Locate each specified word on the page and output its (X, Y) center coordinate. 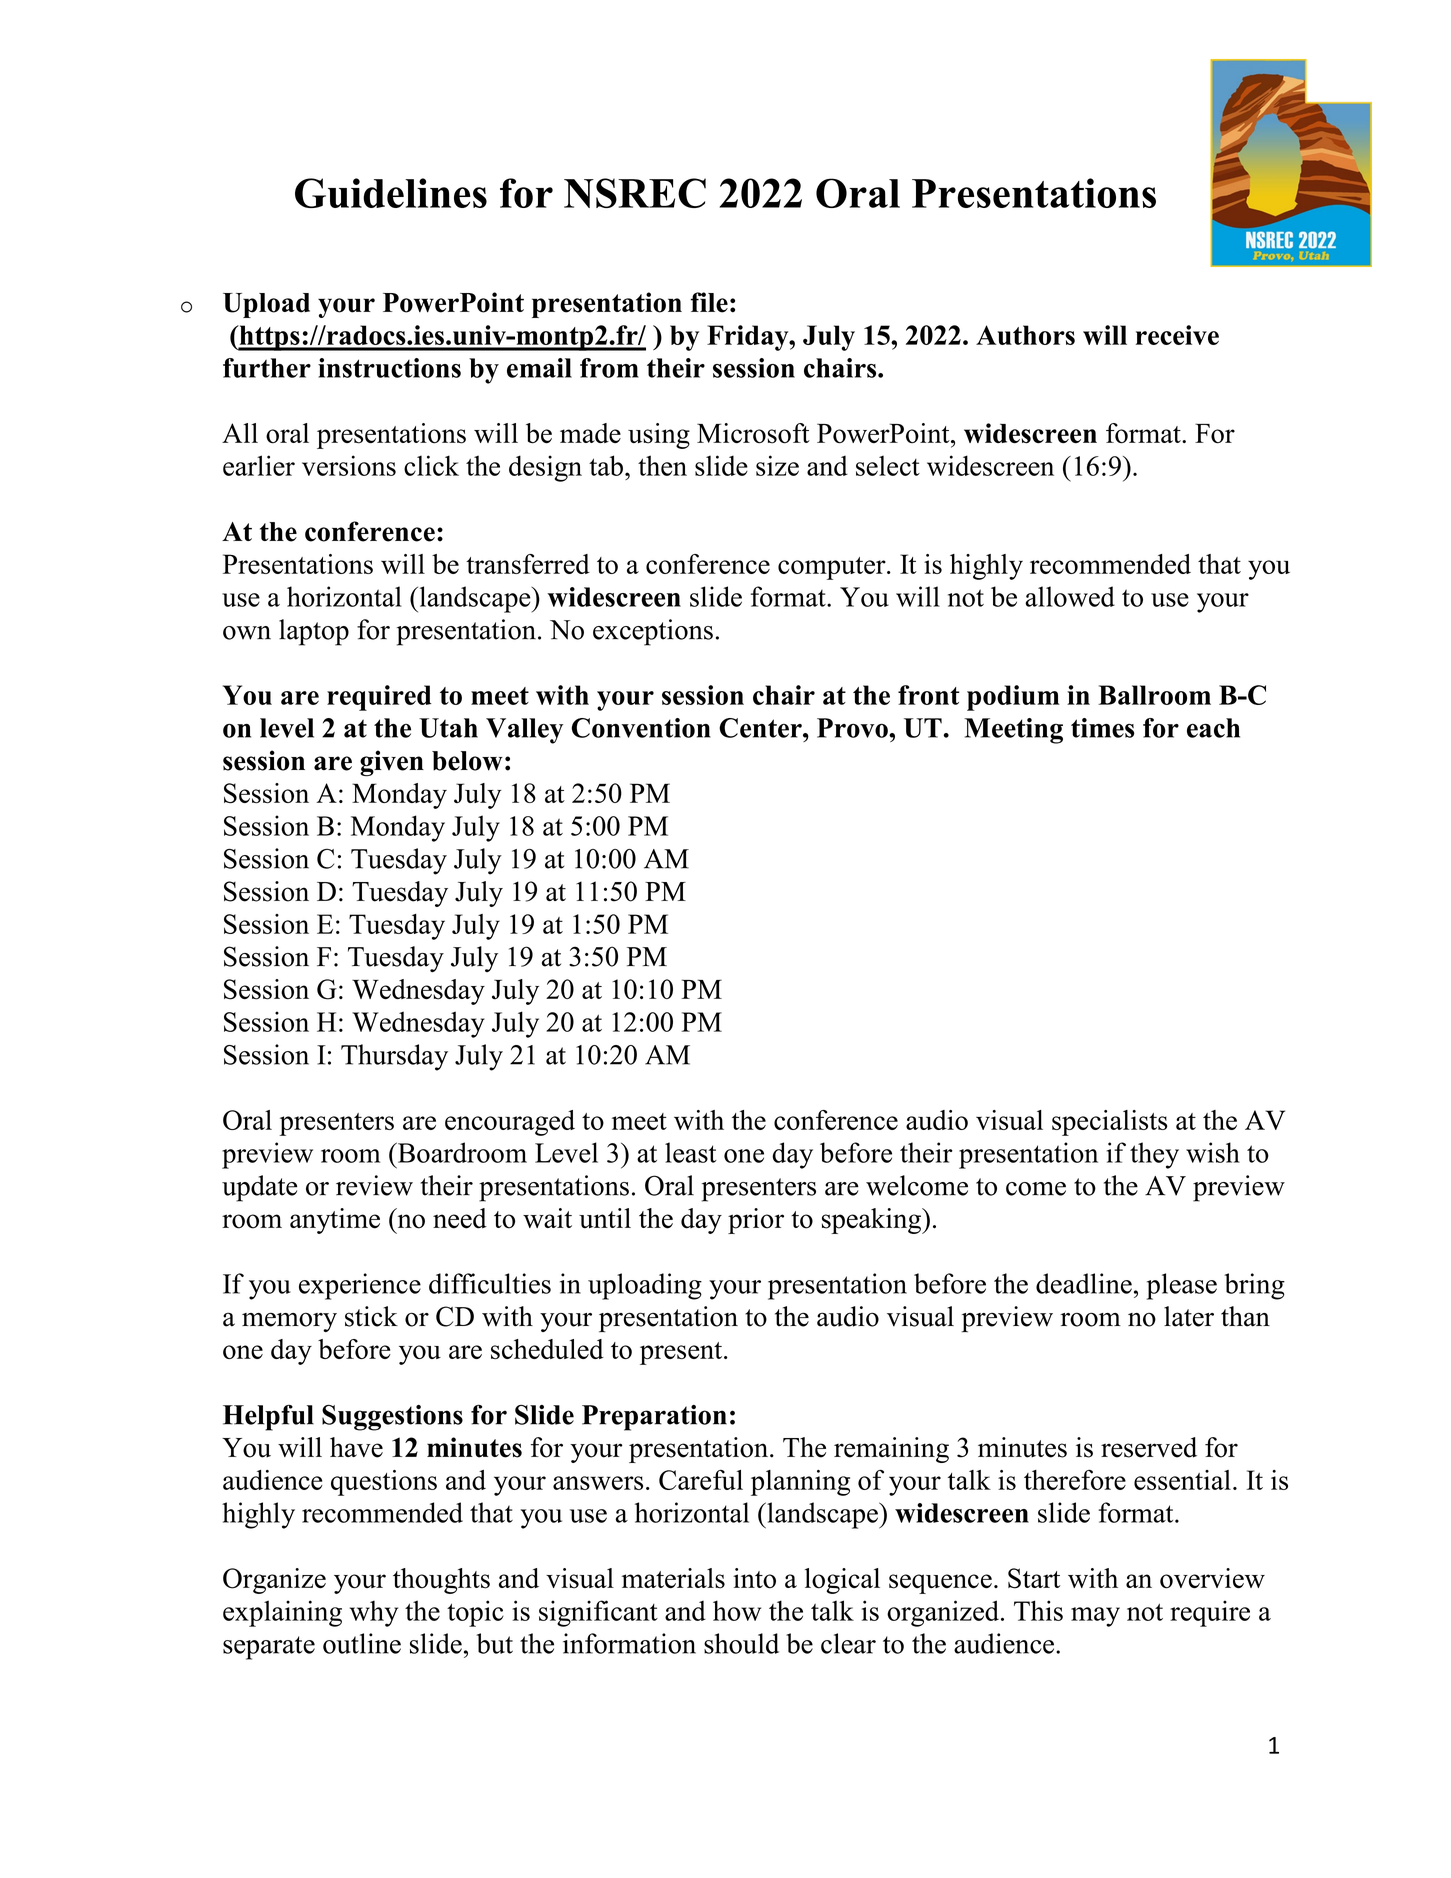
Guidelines (391, 193)
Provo (853, 728)
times (1102, 728)
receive (1177, 335)
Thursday (394, 1057)
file (709, 302)
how (737, 1610)
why (374, 1613)
